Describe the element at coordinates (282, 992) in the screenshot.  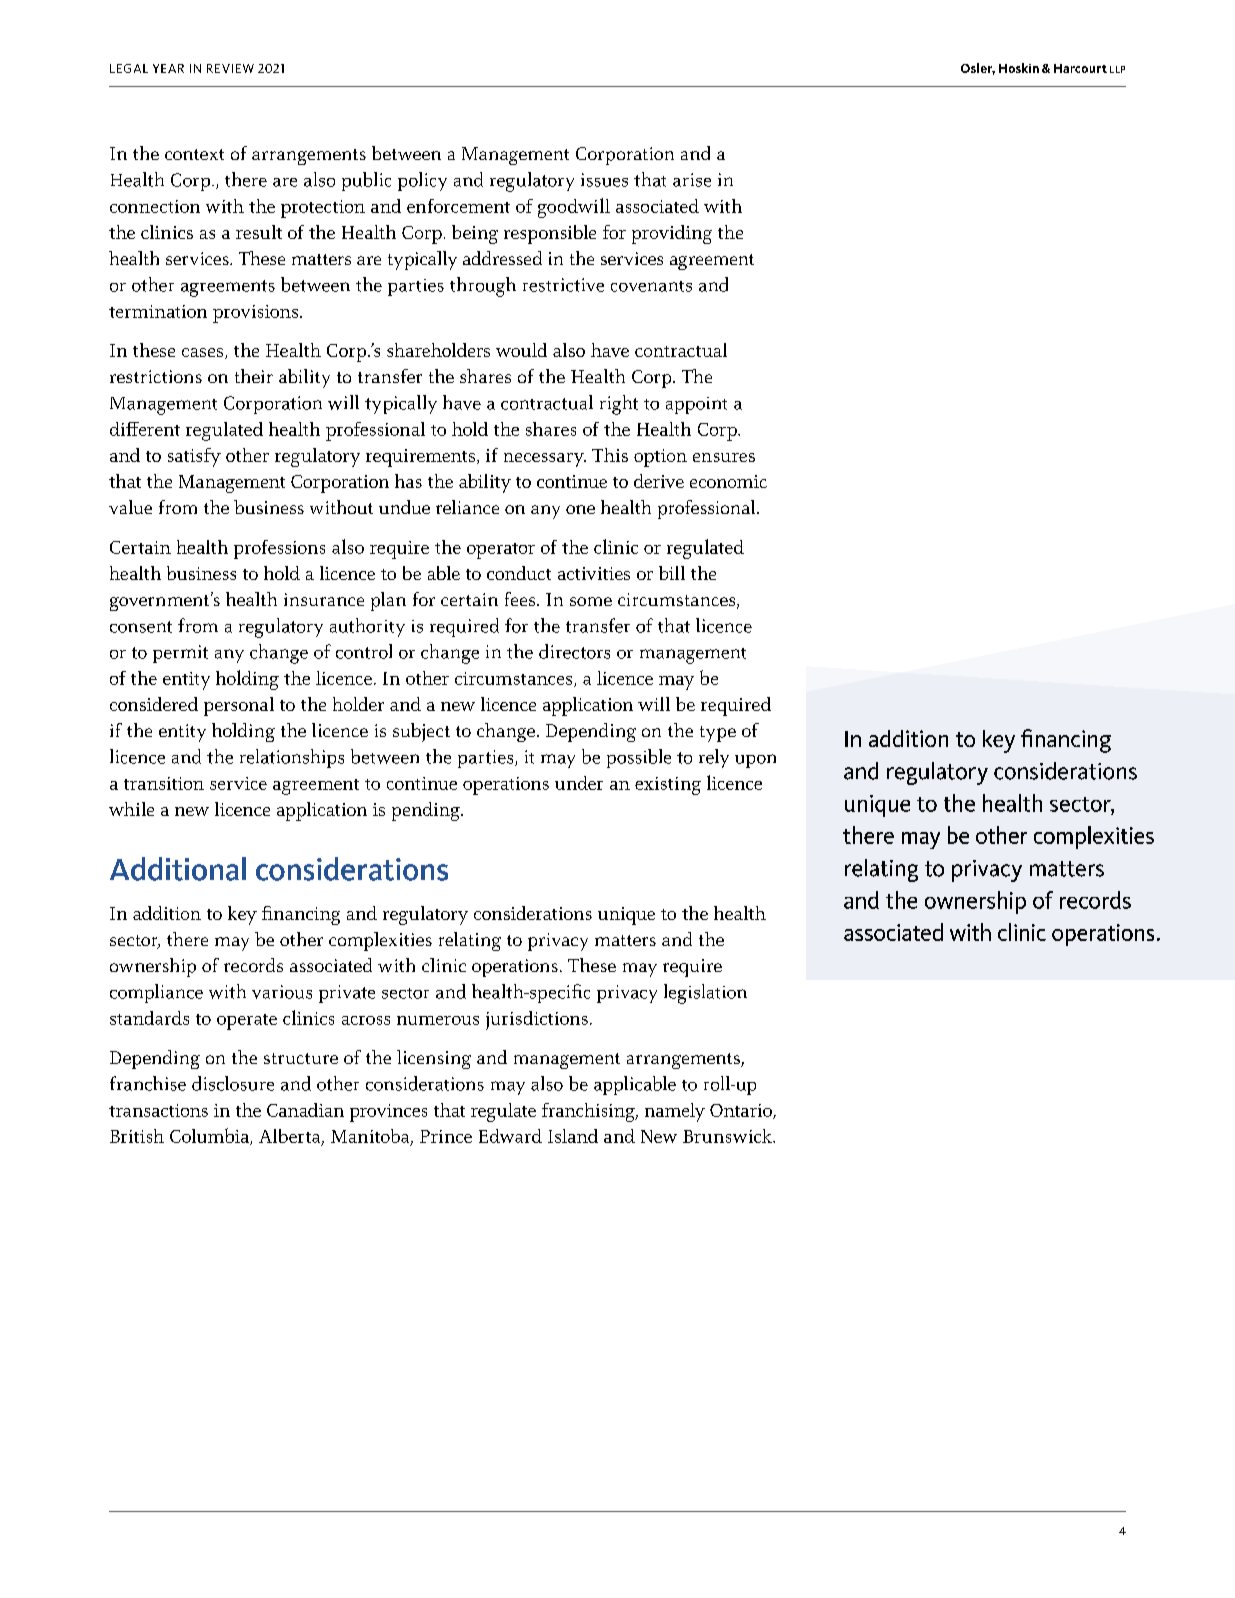
I see `various` at that location.
